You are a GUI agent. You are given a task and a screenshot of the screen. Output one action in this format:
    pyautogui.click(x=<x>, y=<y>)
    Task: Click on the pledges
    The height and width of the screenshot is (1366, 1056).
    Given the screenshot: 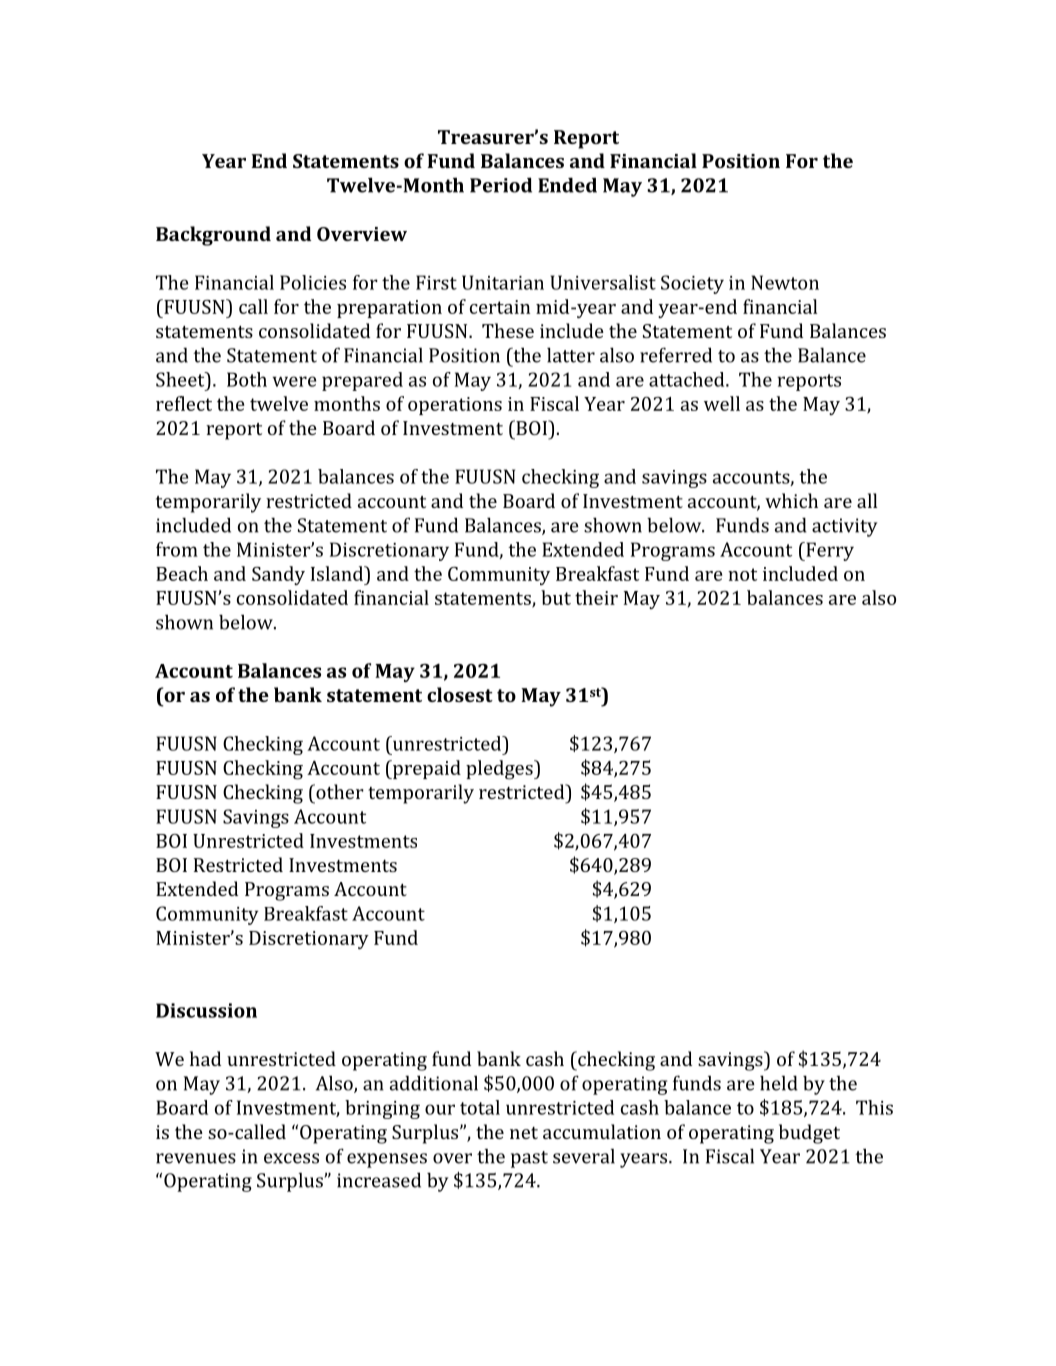 What is the action you would take?
    pyautogui.click(x=500, y=770)
